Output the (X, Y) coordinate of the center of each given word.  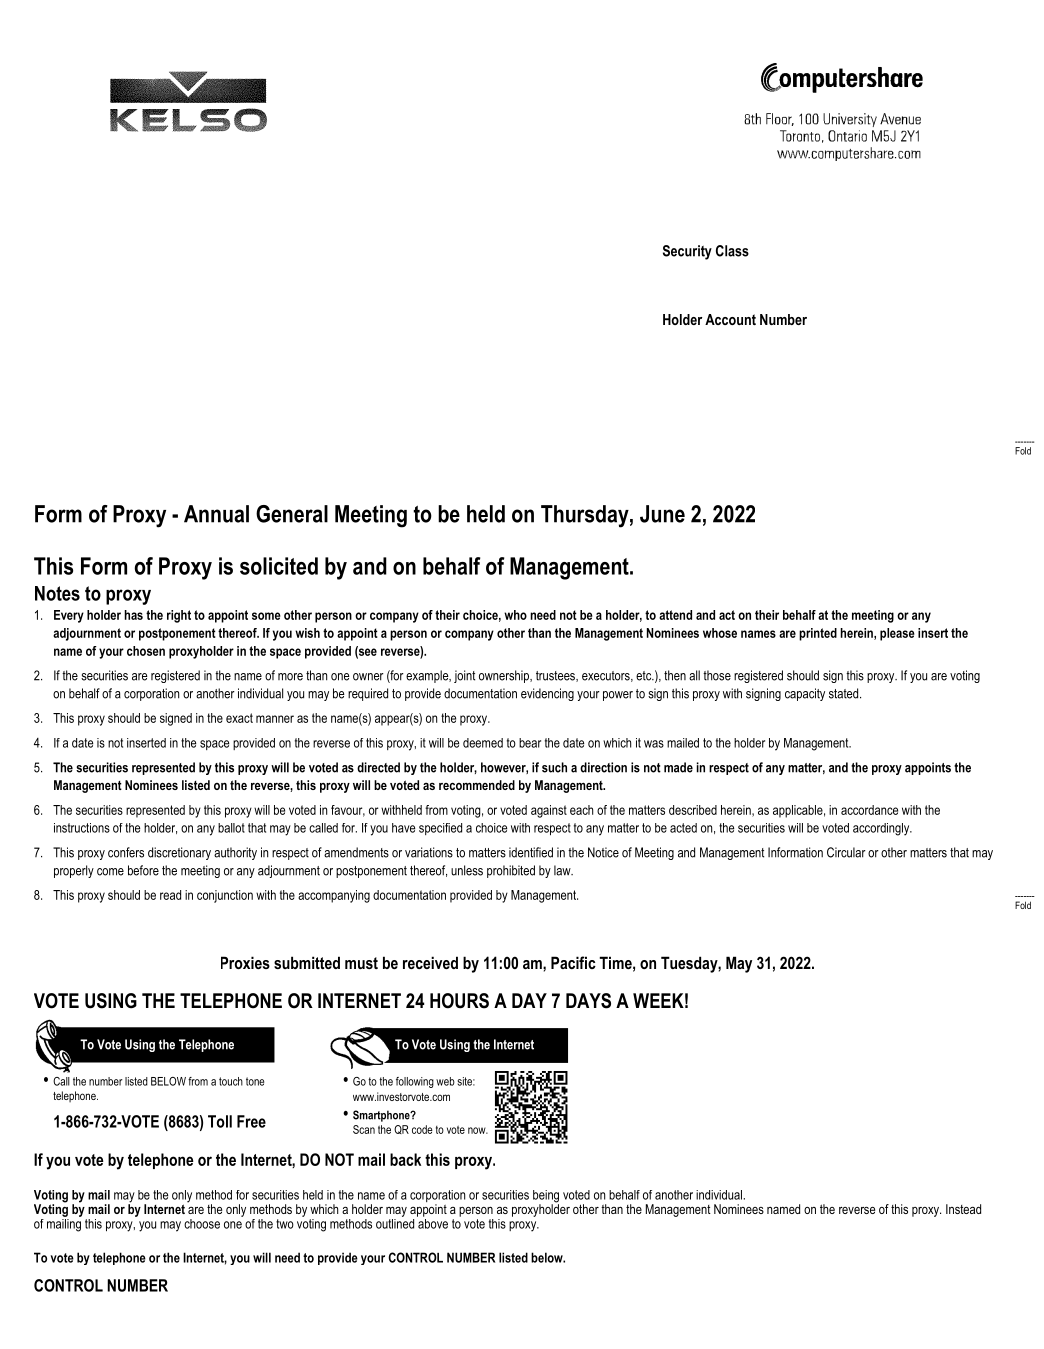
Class (732, 251)
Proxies (245, 962)
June (662, 514)
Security (687, 252)
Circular (846, 852)
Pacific (573, 962)
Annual (216, 514)
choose (202, 1224)
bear (530, 743)
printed (818, 634)
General (292, 514)
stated (845, 693)
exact (239, 718)
